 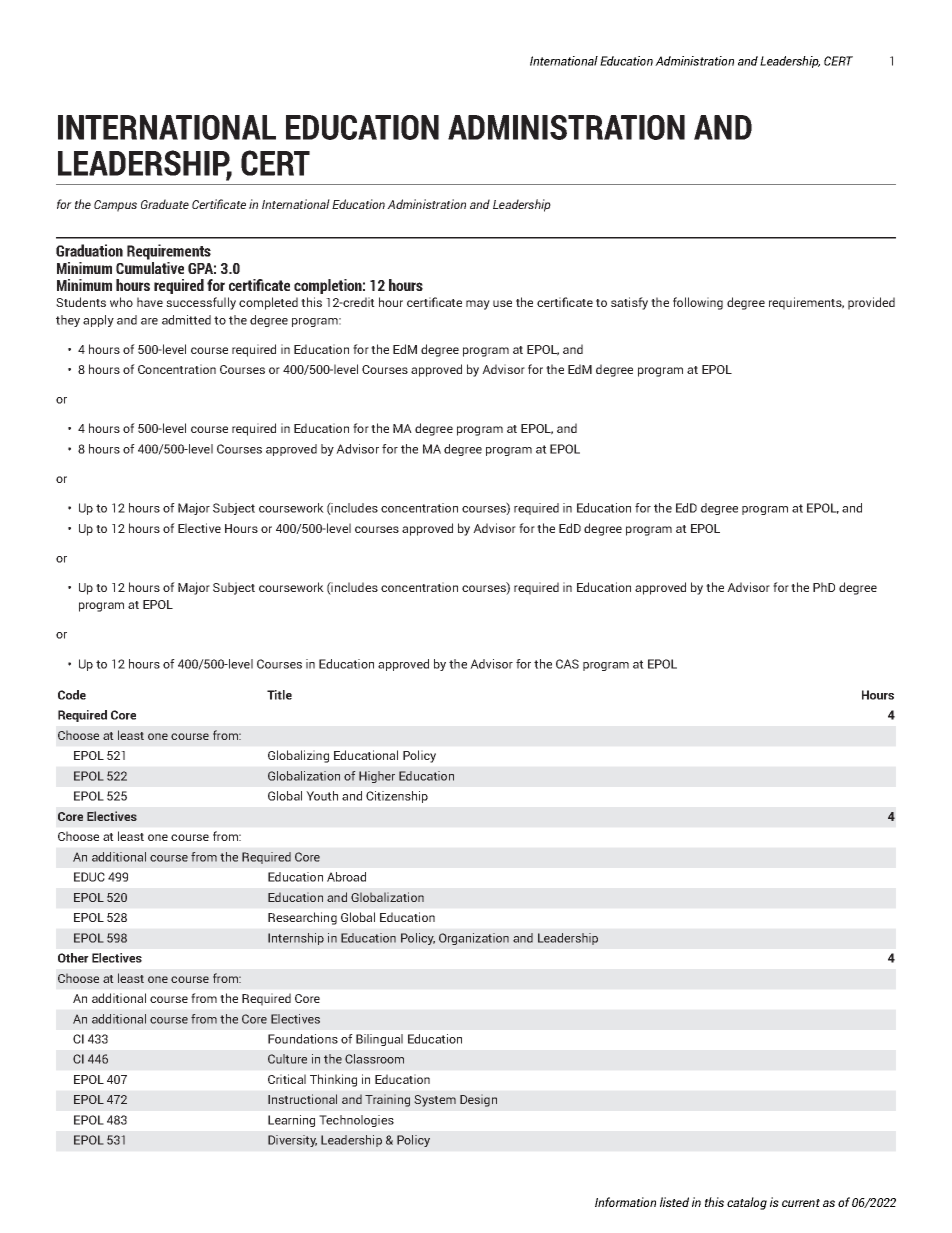 What do you see at coordinates (478, 1100) in the page?
I see `Design` at bounding box center [478, 1100].
